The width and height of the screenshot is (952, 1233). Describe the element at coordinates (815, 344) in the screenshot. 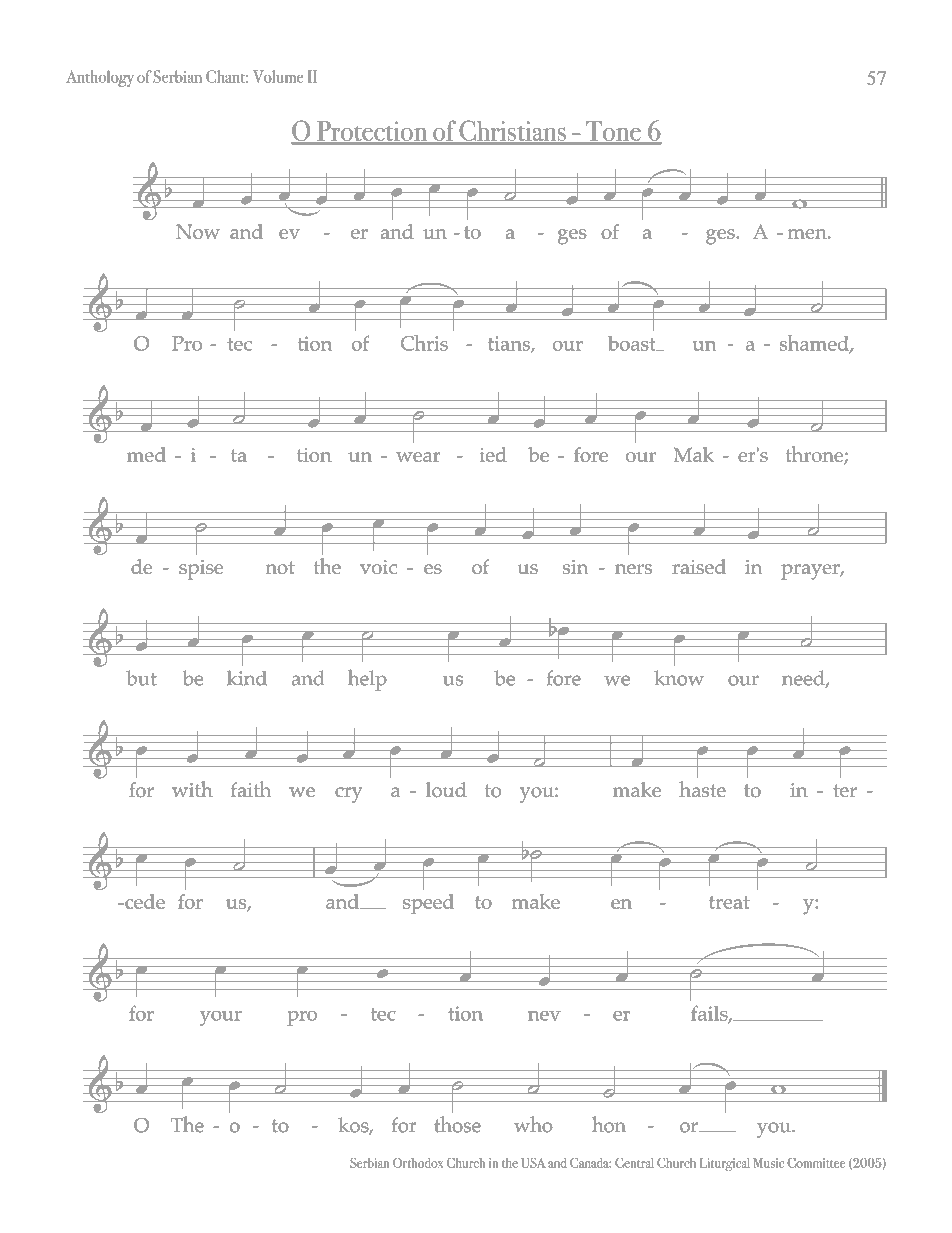

I see `shamed` at that location.
